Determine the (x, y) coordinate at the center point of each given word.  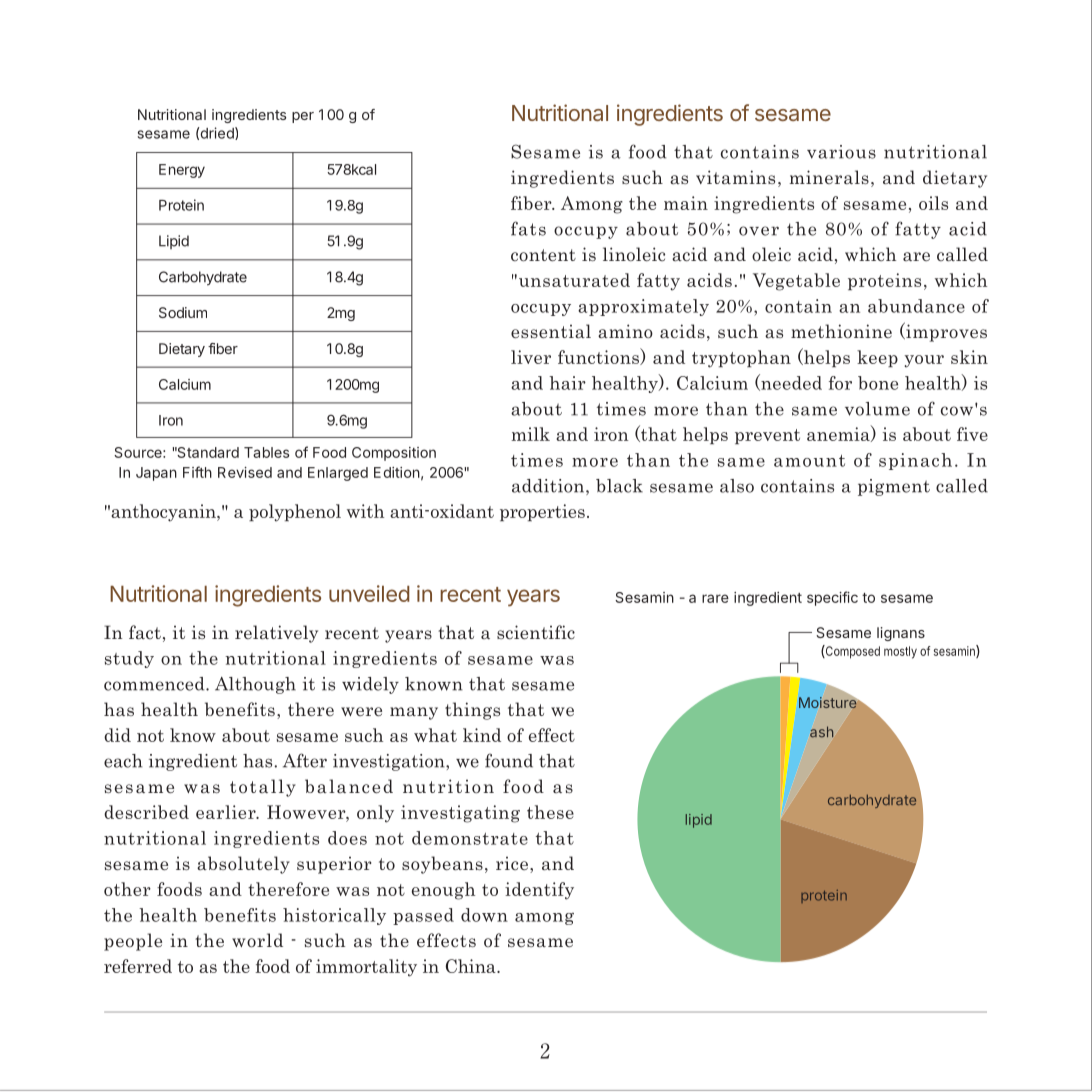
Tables (266, 452)
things (472, 711)
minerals (829, 177)
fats (528, 228)
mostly (900, 652)
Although (255, 685)
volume (877, 409)
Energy (182, 171)
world (257, 940)
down (484, 915)
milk (530, 434)
